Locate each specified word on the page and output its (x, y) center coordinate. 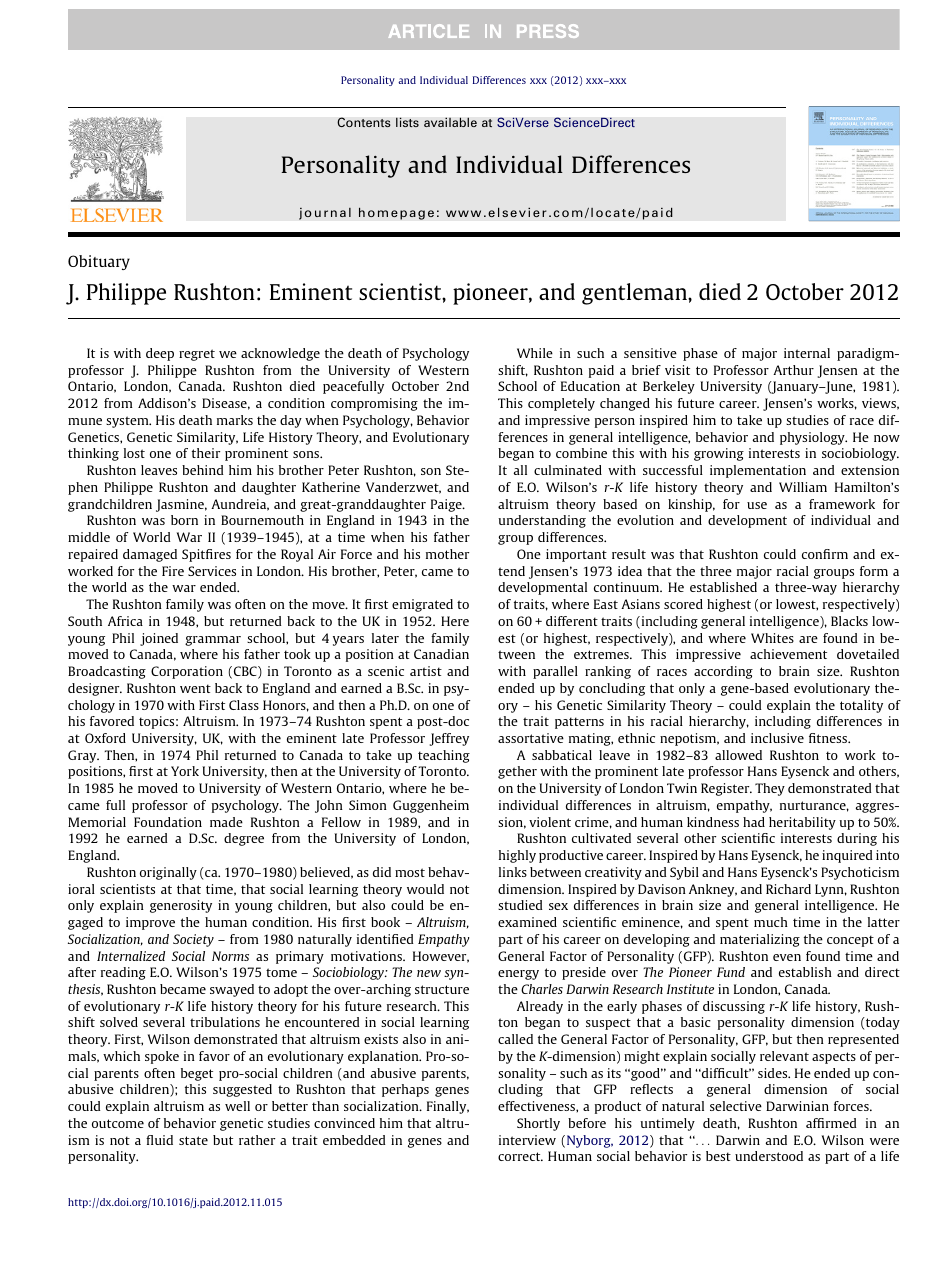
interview (527, 1140)
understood (769, 1156)
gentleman (635, 294)
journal (325, 213)
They (770, 789)
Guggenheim (431, 806)
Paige (447, 505)
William (803, 487)
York (185, 771)
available (450, 122)
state (193, 1140)
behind (203, 470)
